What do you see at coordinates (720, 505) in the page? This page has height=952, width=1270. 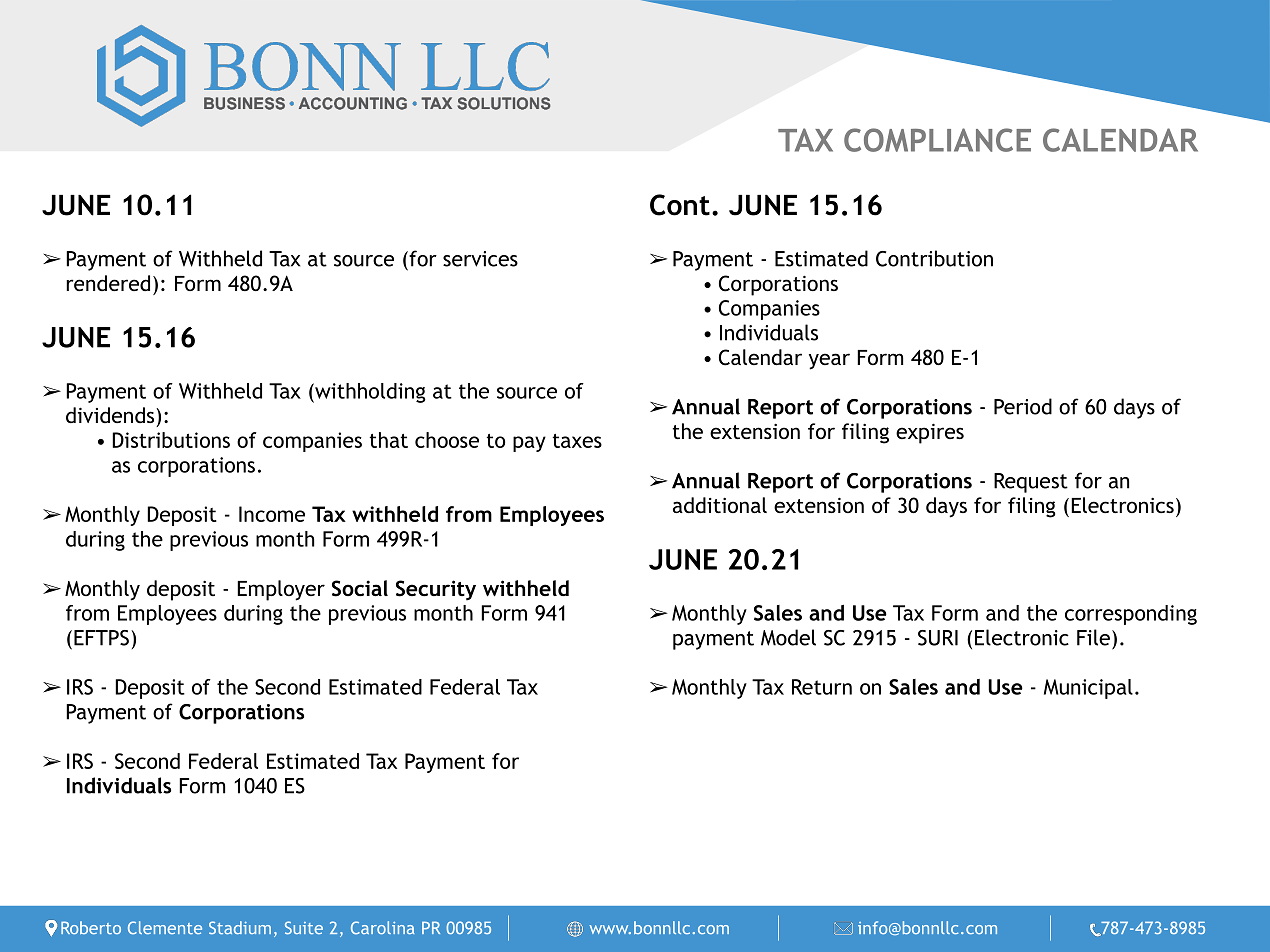 I see `additional` at bounding box center [720, 505].
